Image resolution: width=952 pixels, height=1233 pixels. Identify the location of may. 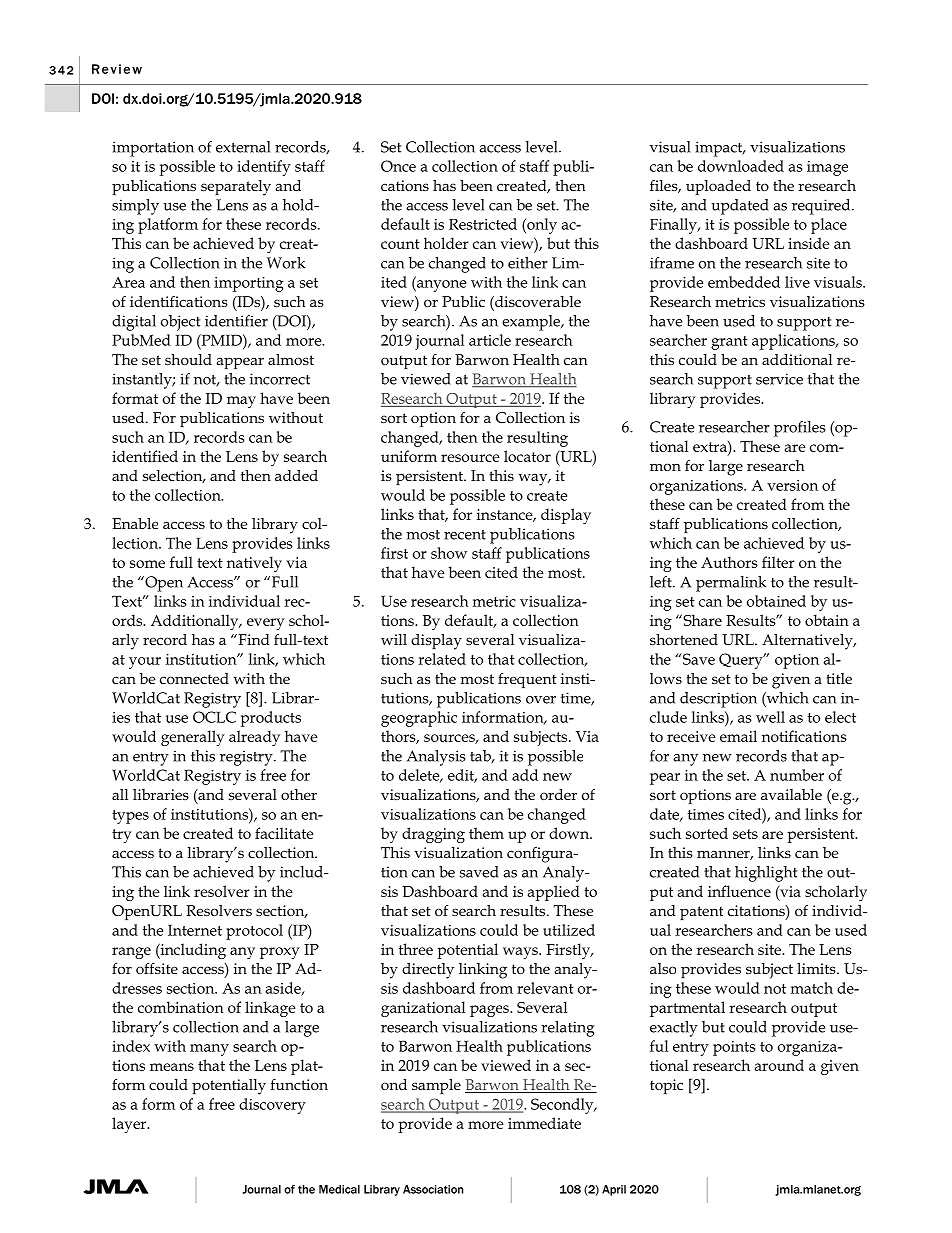
(241, 402).
